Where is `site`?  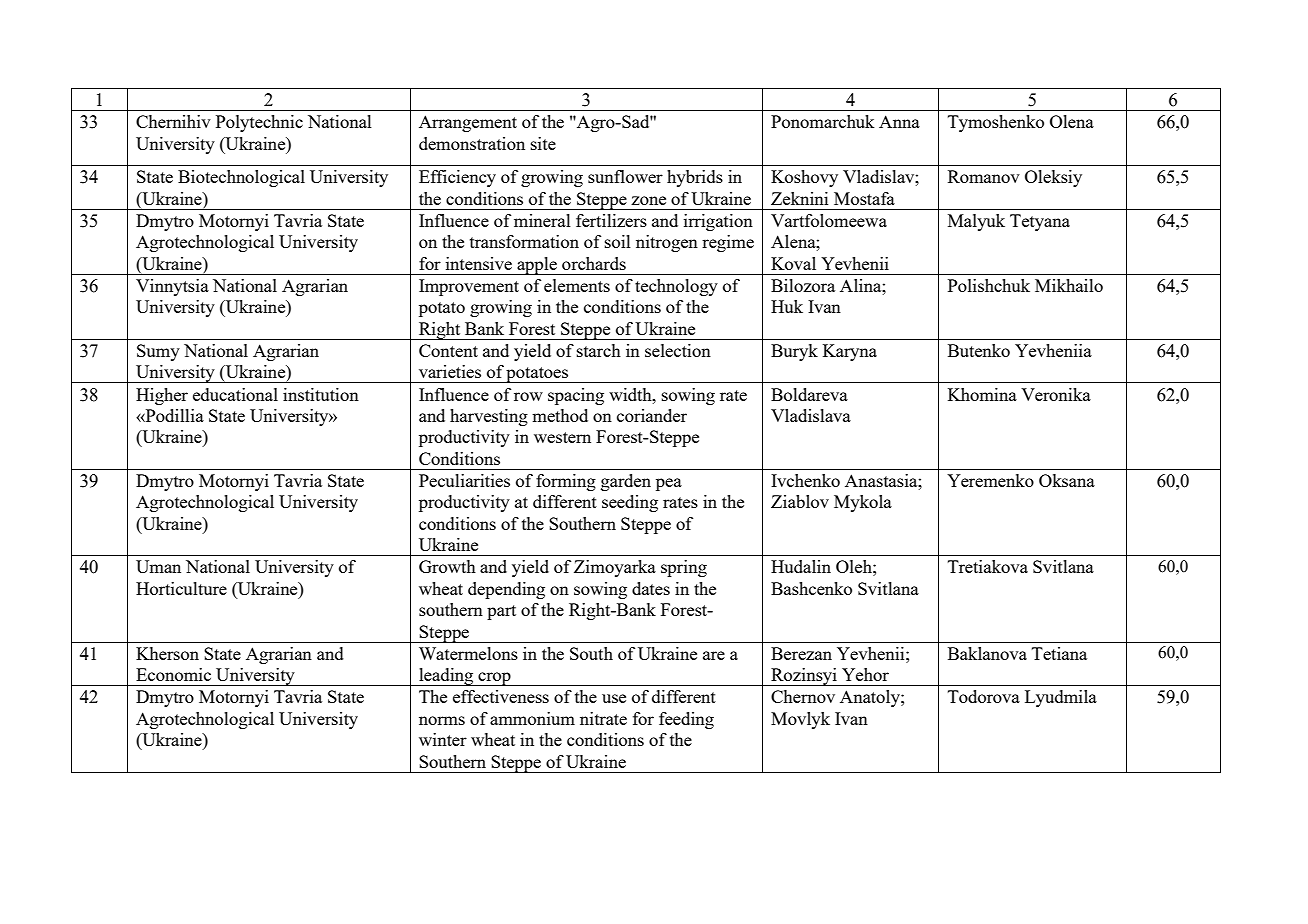 site is located at coordinates (543, 143).
